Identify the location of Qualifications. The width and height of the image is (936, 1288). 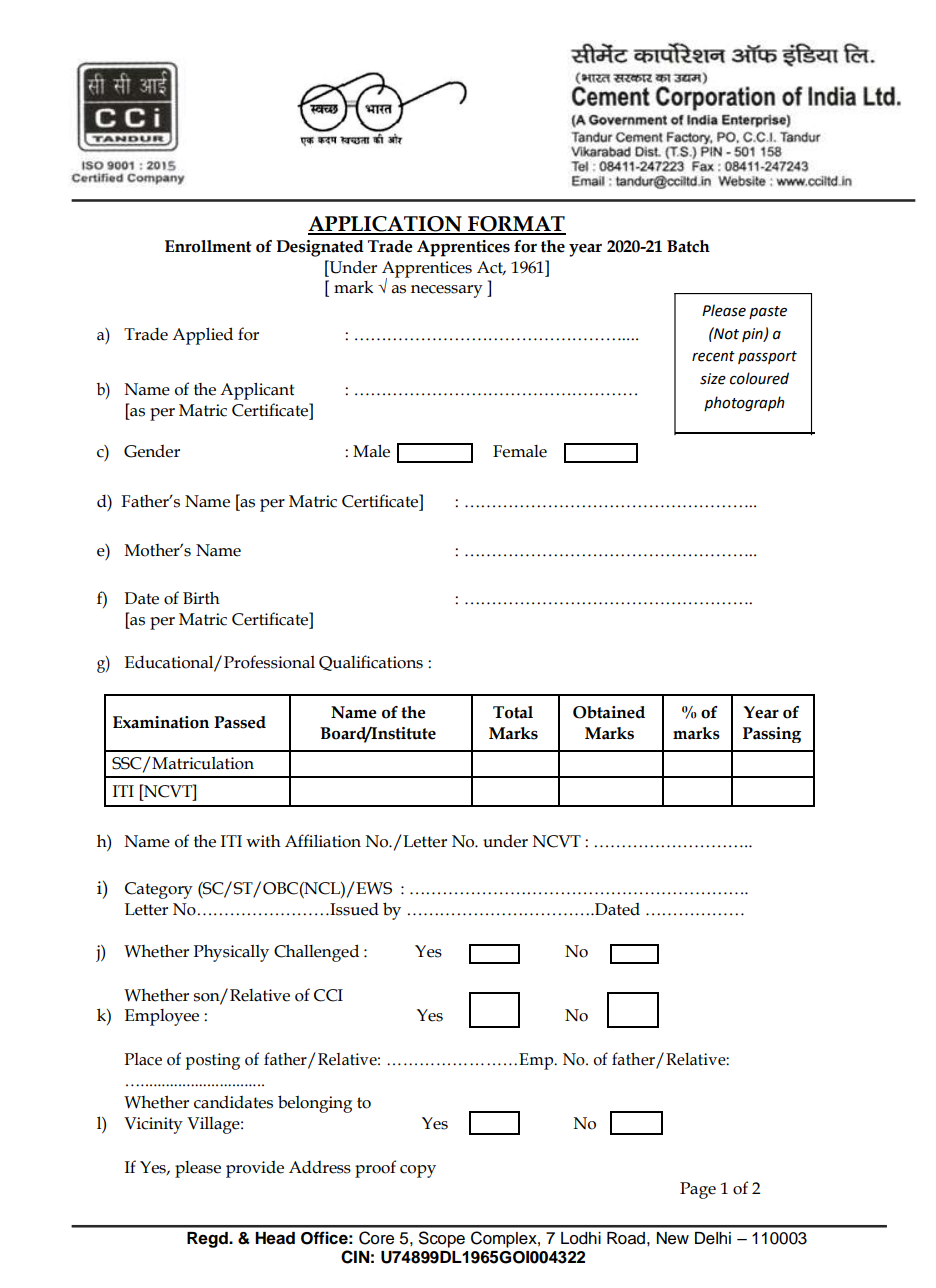
(371, 663).
